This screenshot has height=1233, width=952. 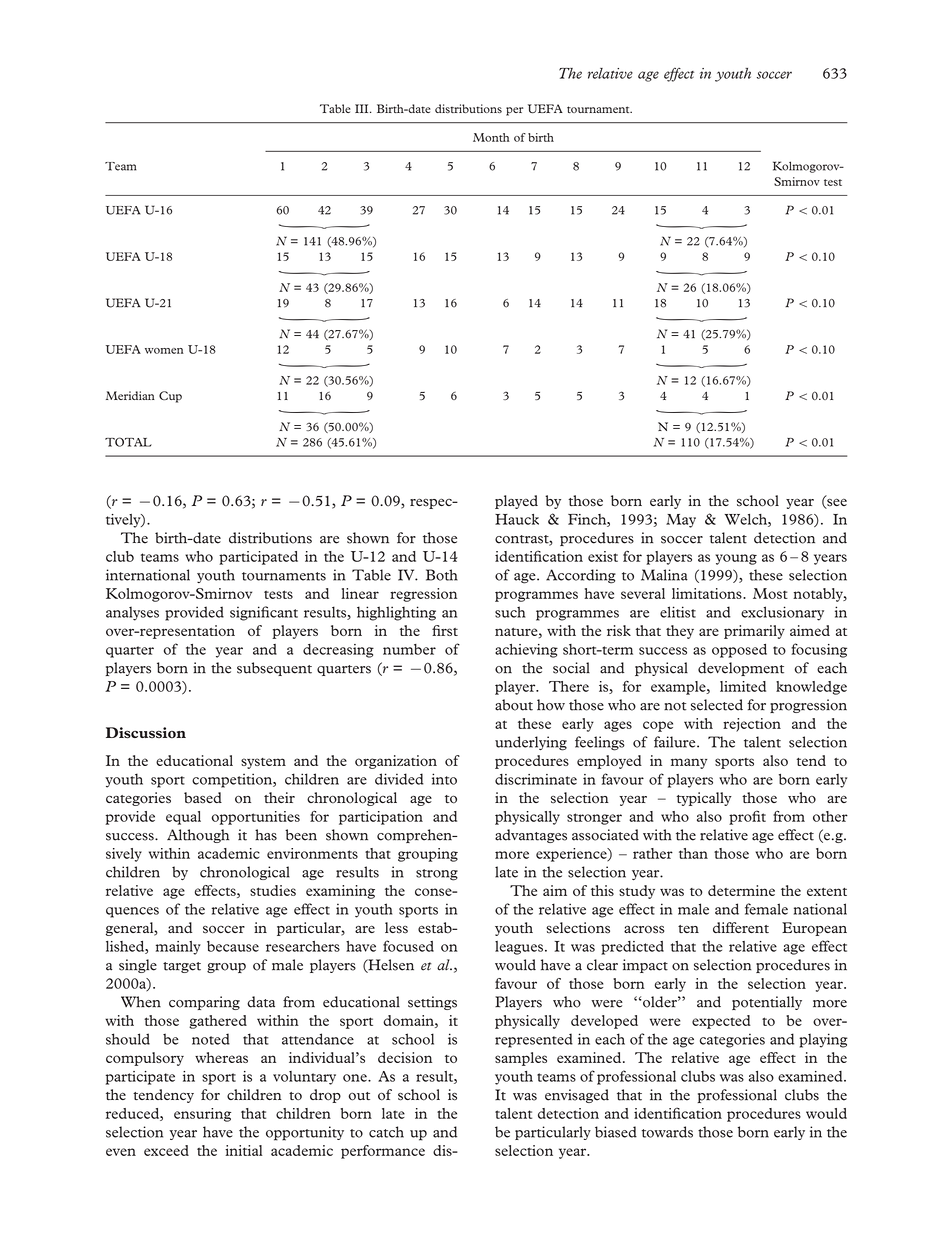 I want to click on regression, so click(x=423, y=595).
